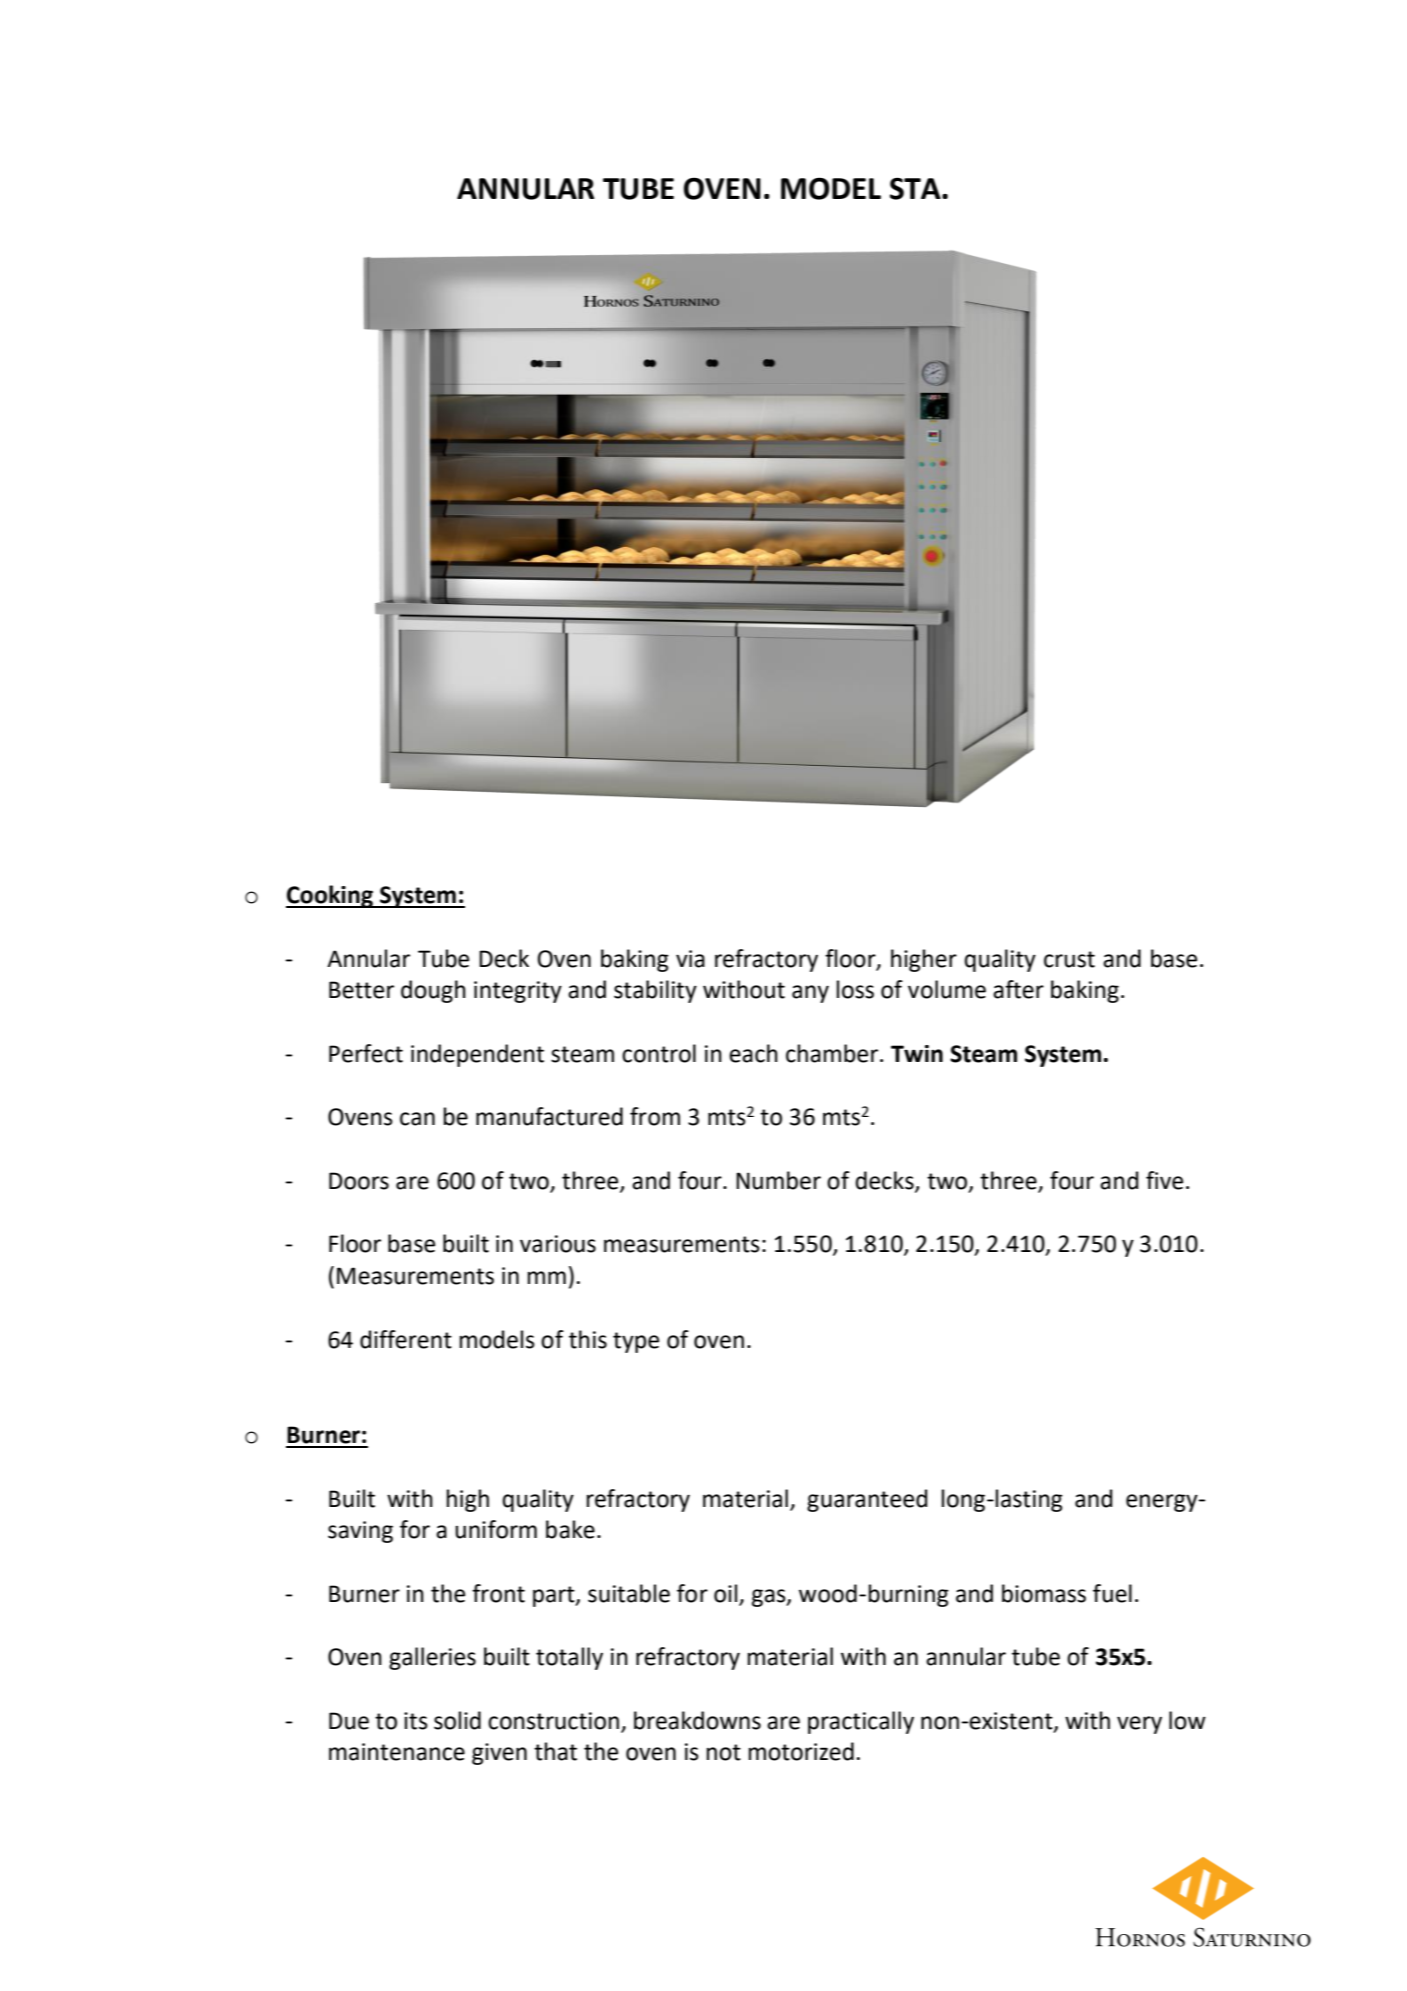 The height and width of the screenshot is (1991, 1407). I want to click on guaranteed, so click(867, 1500).
